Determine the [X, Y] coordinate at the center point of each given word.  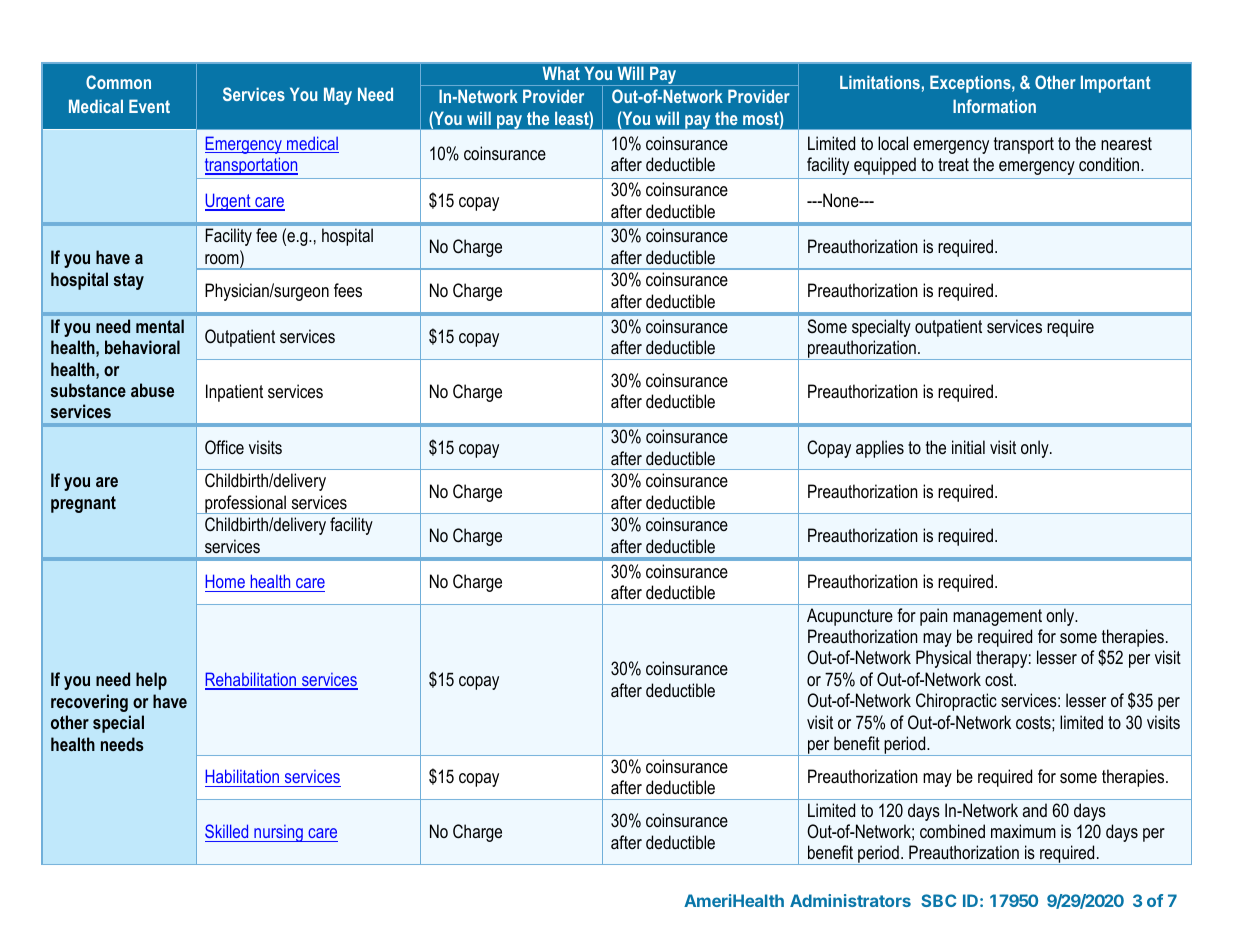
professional [245, 504]
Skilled [226, 831]
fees [348, 290]
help [151, 681]
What [561, 73]
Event [149, 106]
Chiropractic [956, 702]
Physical [943, 659]
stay [129, 281]
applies [880, 449]
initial [968, 447]
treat [953, 164]
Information [994, 106]
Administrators [850, 900]
